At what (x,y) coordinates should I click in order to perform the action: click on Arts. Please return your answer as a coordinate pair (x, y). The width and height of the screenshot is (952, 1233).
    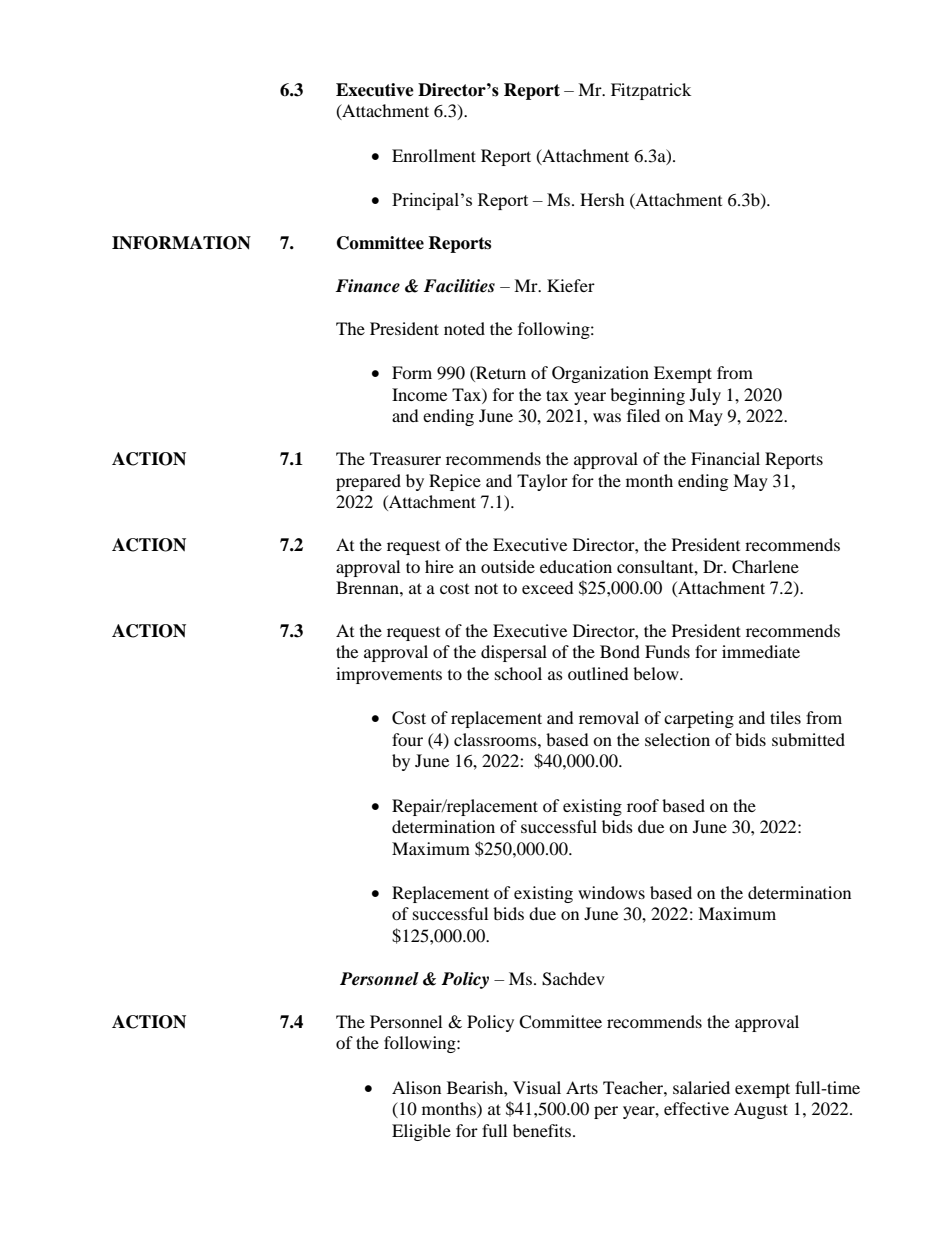
    Looking at the image, I should click on (582, 1087).
